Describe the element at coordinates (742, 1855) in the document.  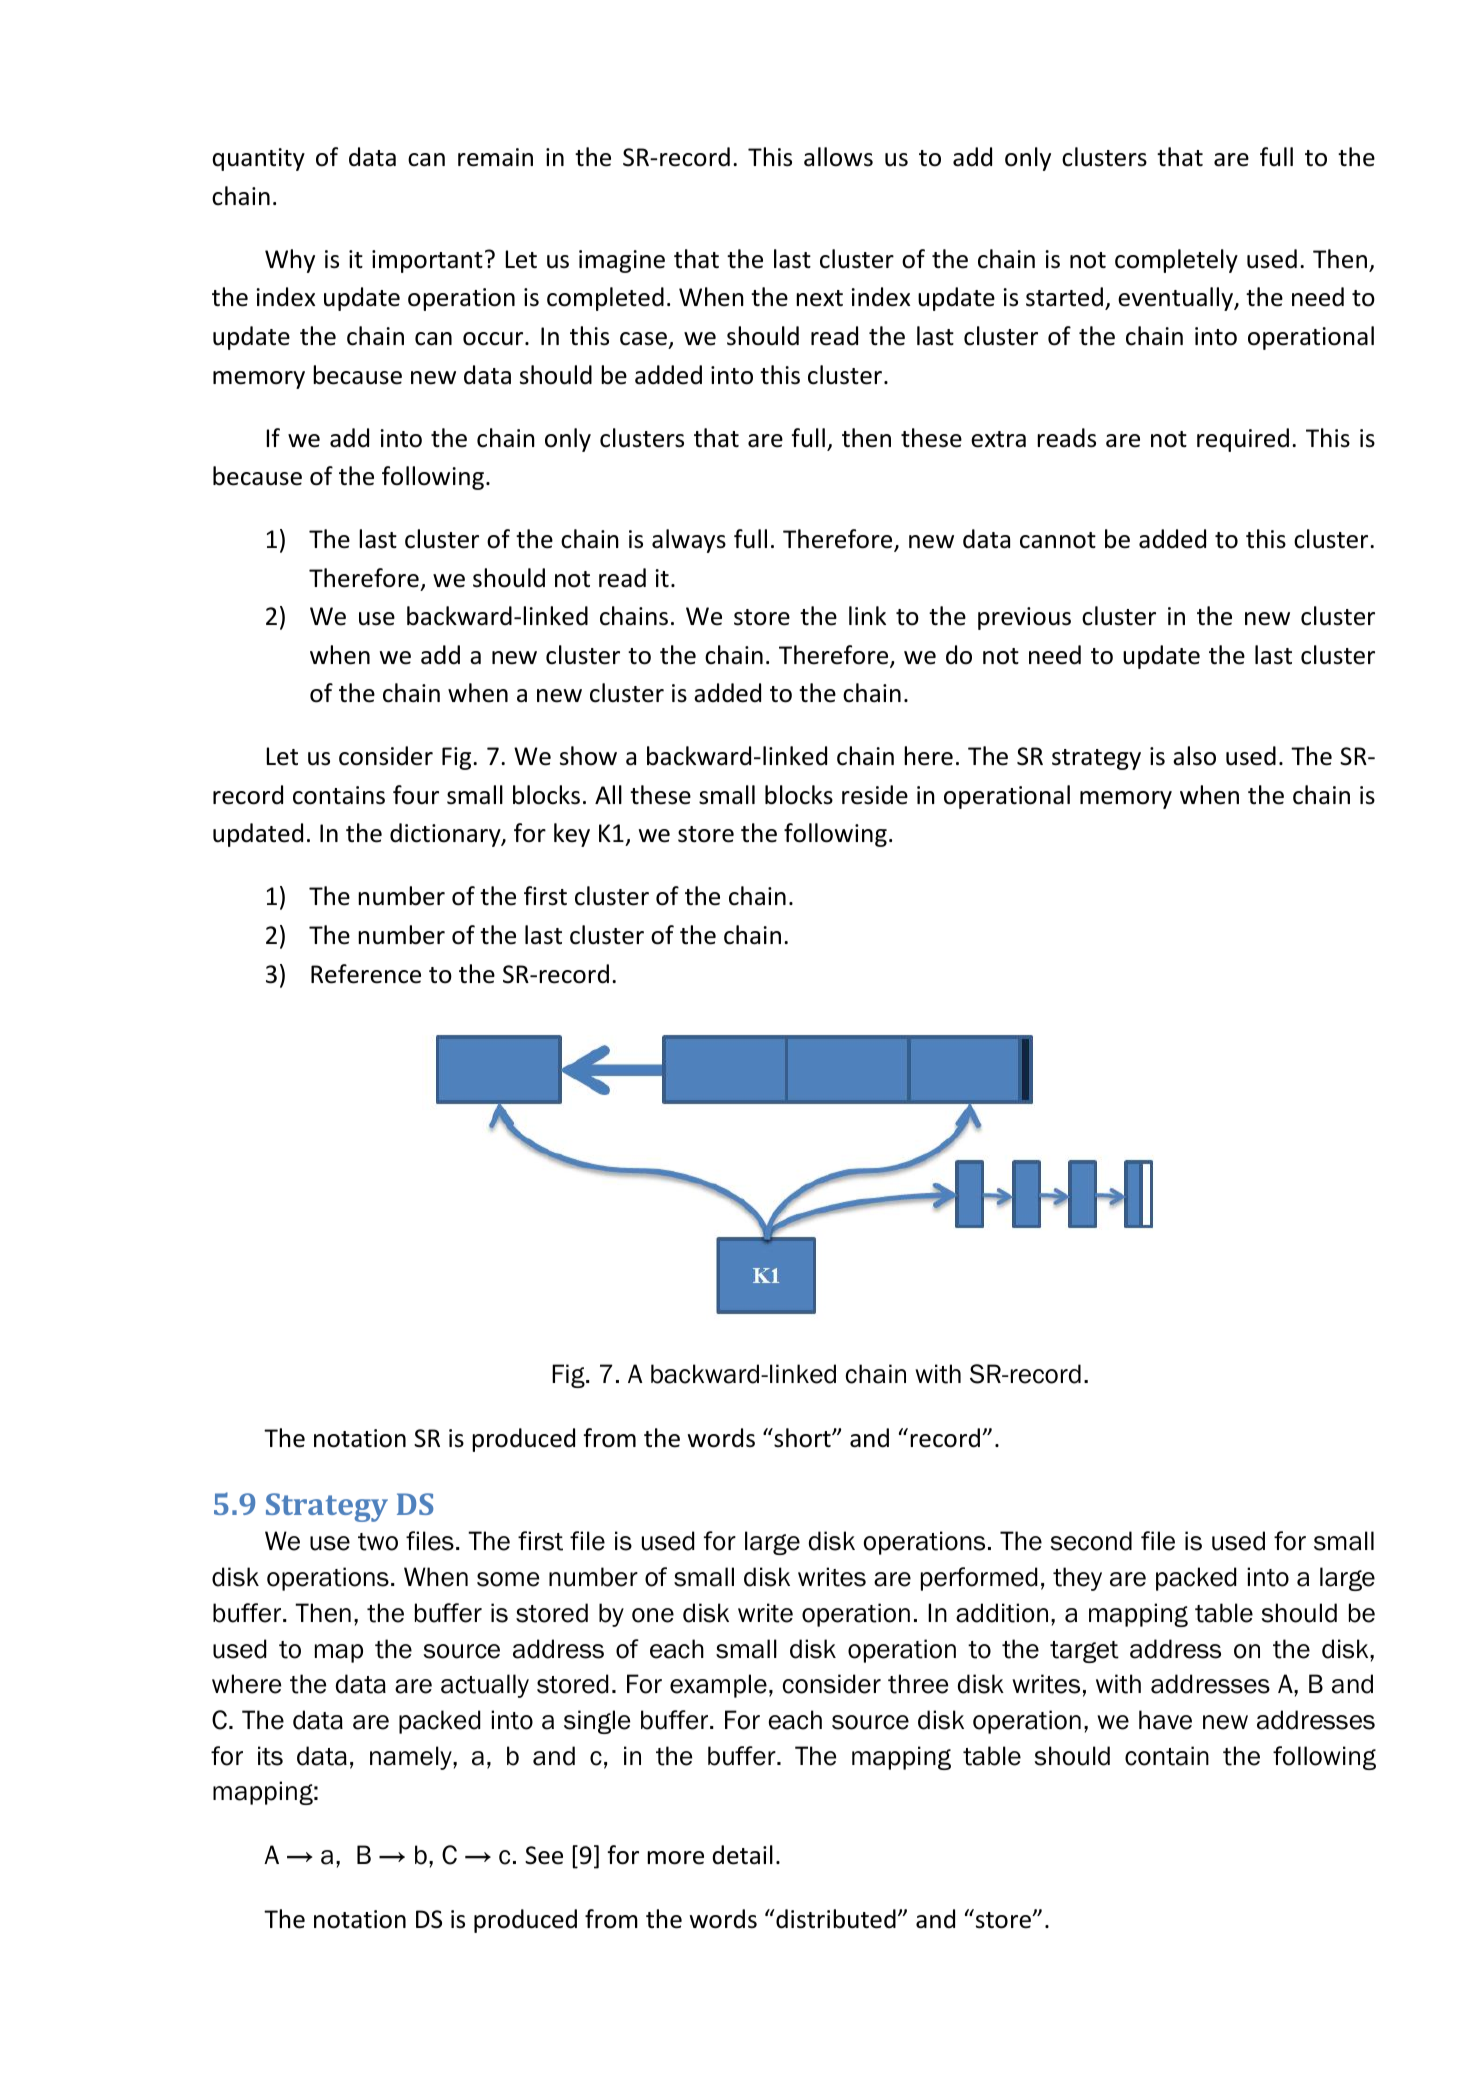
I see `detail` at that location.
